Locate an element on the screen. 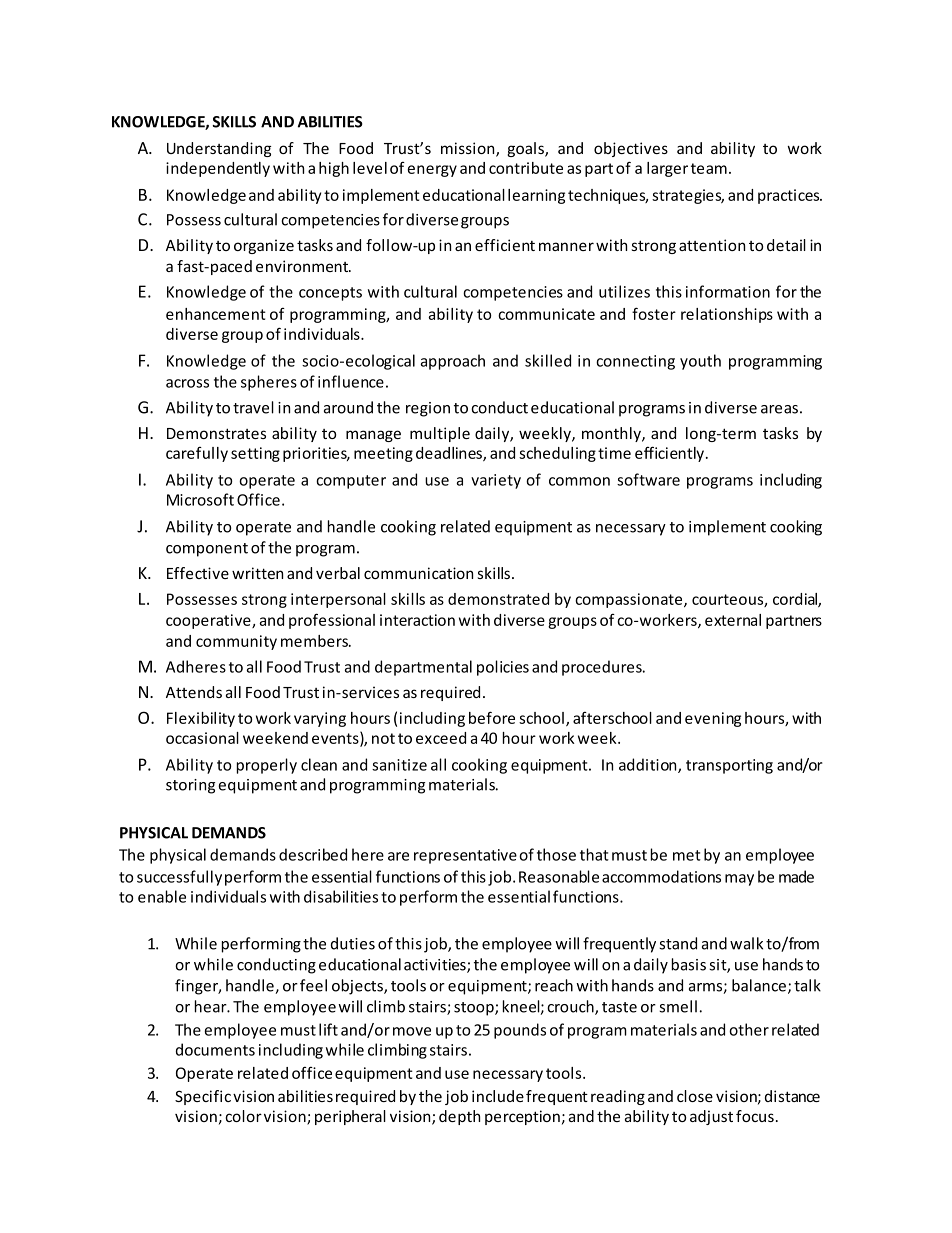  community is located at coordinates (236, 642).
